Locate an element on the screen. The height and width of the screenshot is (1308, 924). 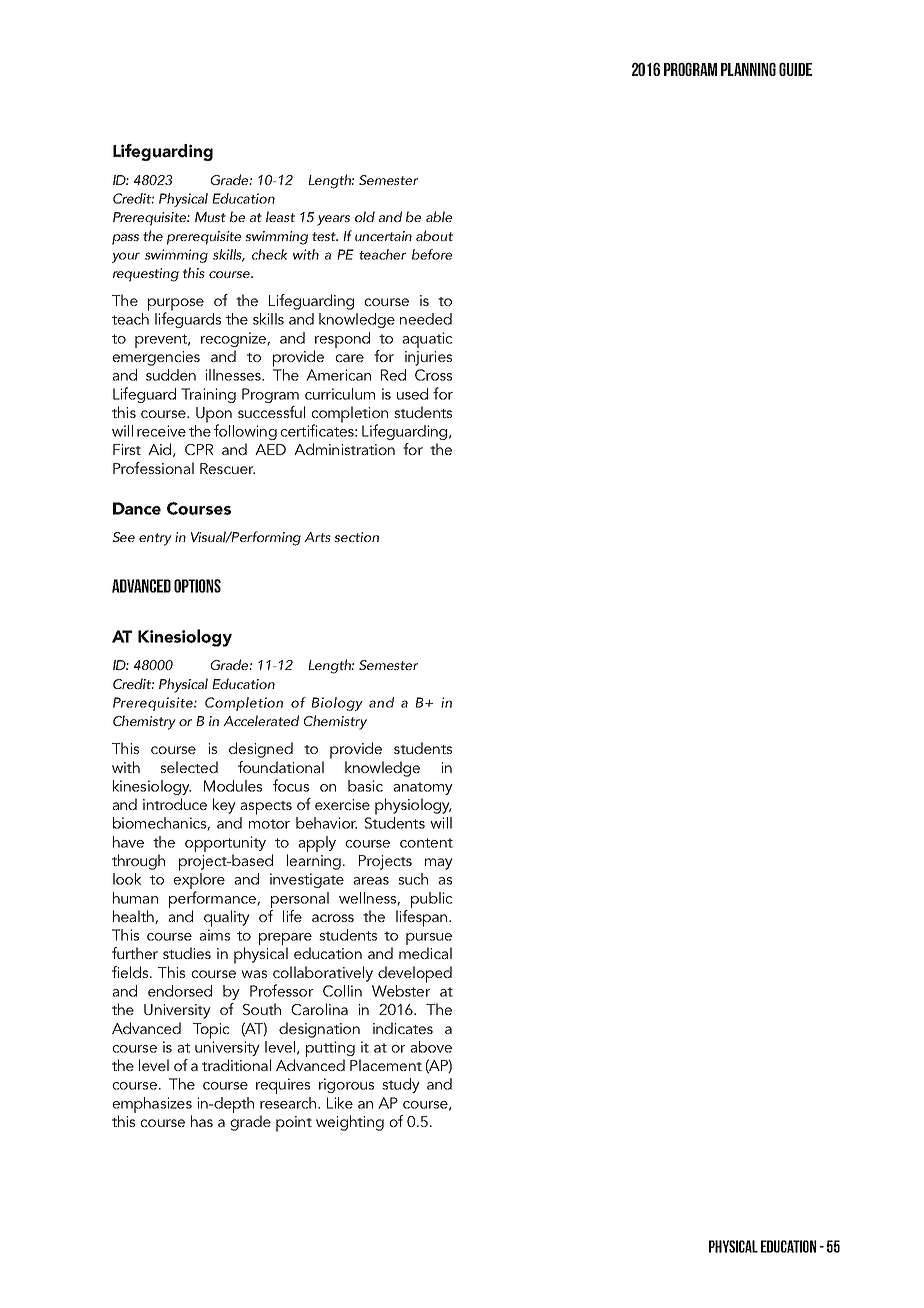
anatomy is located at coordinates (423, 788).
